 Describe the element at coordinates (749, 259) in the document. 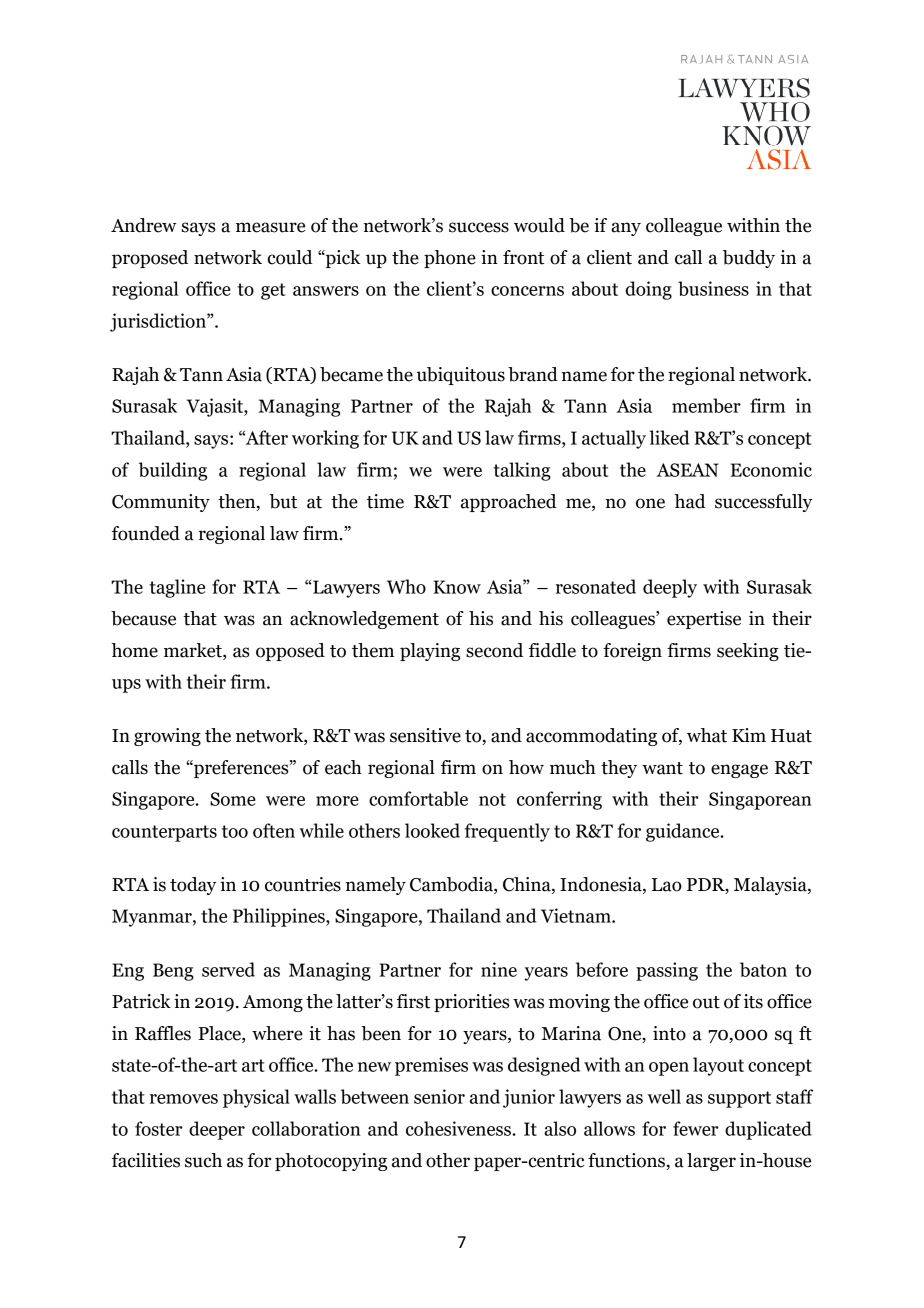

I see `buddy` at that location.
